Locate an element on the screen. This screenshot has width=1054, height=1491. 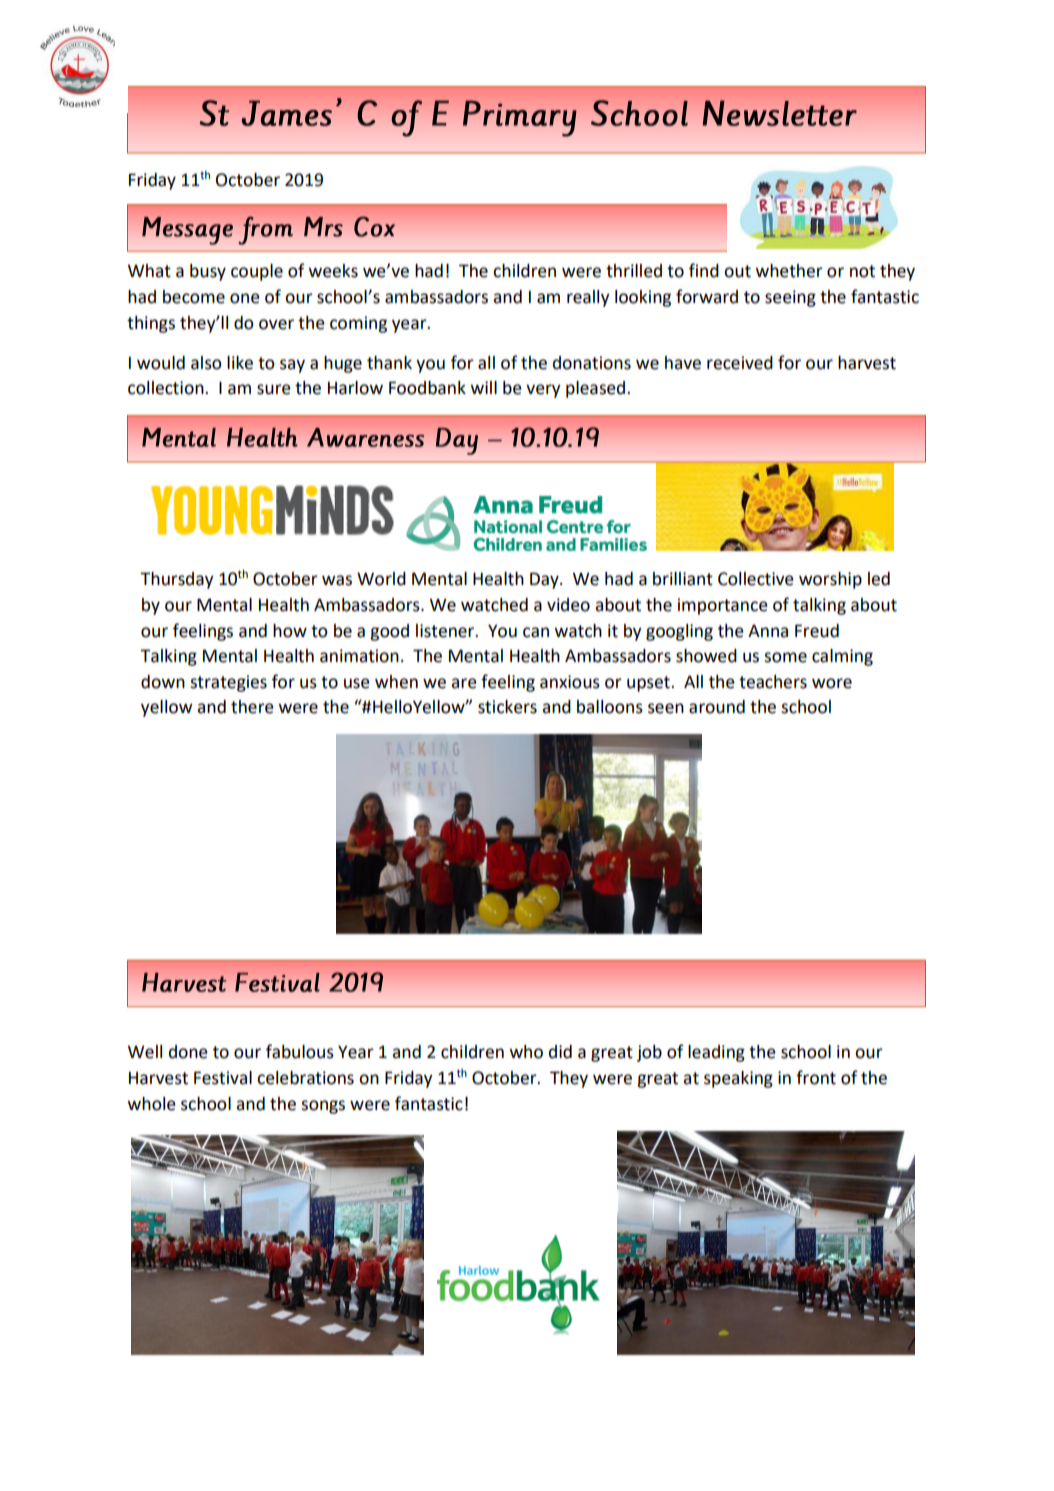
Festival is located at coordinates (223, 1078).
